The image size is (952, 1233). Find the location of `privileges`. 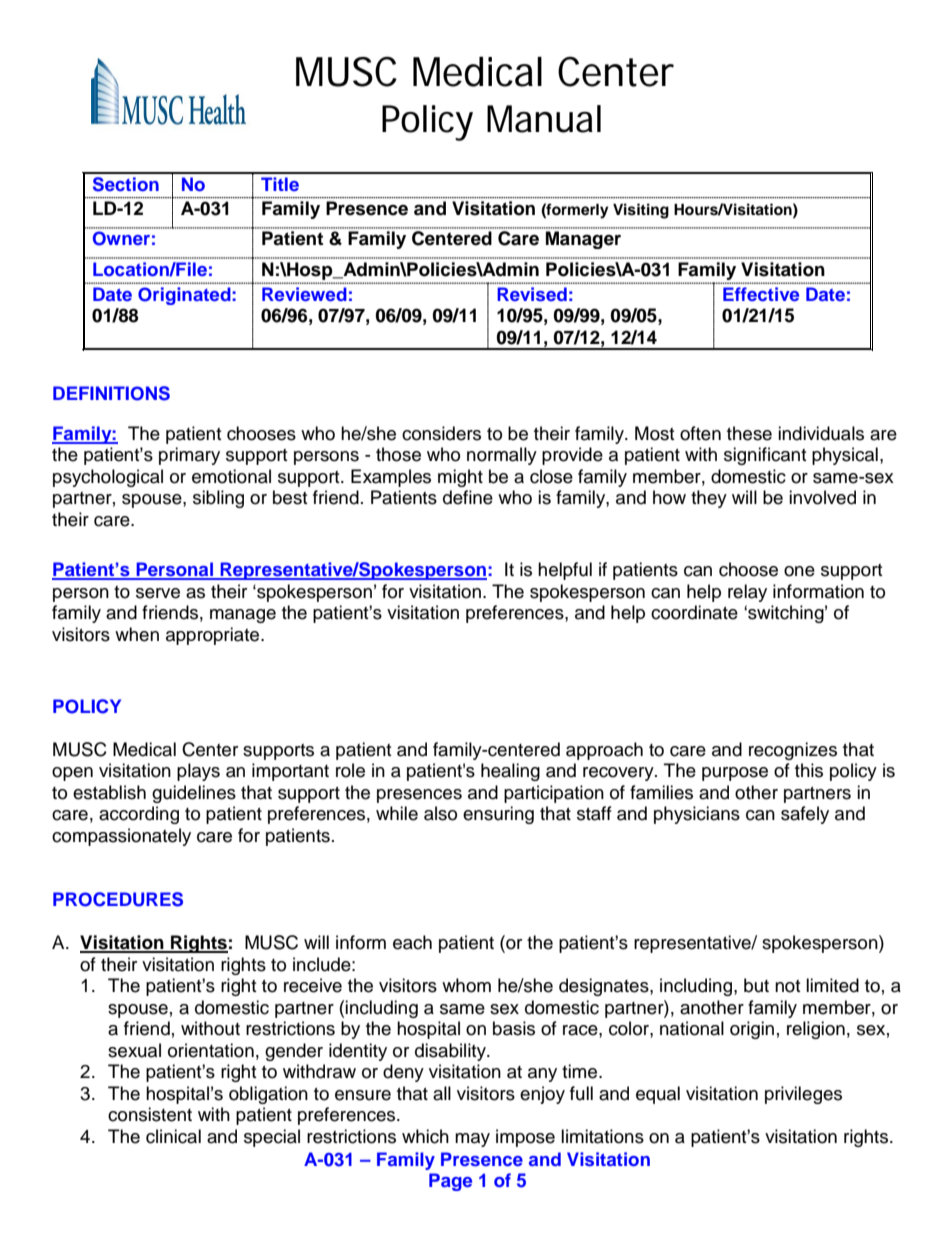

privileges is located at coordinates (803, 1095).
